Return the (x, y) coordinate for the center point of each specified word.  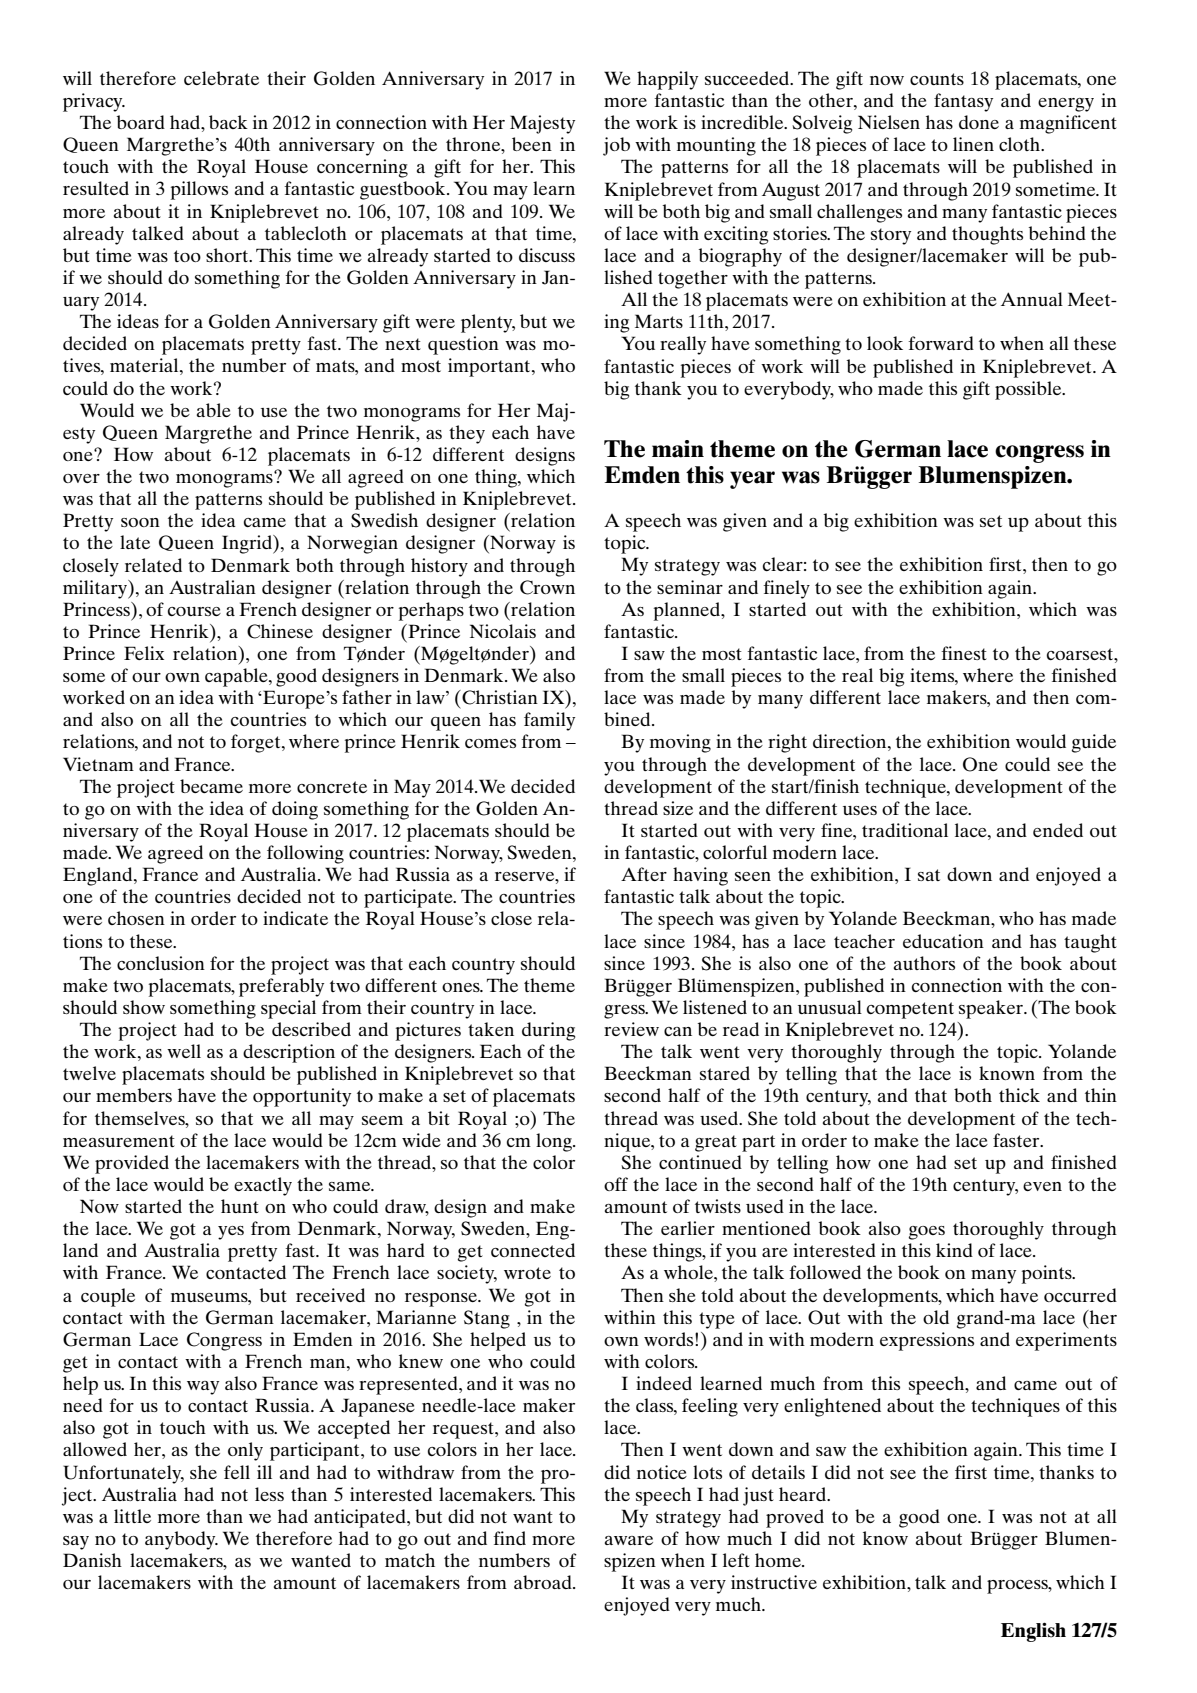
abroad (544, 1582)
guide (1094, 743)
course (194, 611)
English (1033, 1632)
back (228, 122)
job (616, 146)
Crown (547, 587)
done (979, 122)
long (555, 1142)
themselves (141, 1118)
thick (1019, 1095)
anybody (181, 1540)
